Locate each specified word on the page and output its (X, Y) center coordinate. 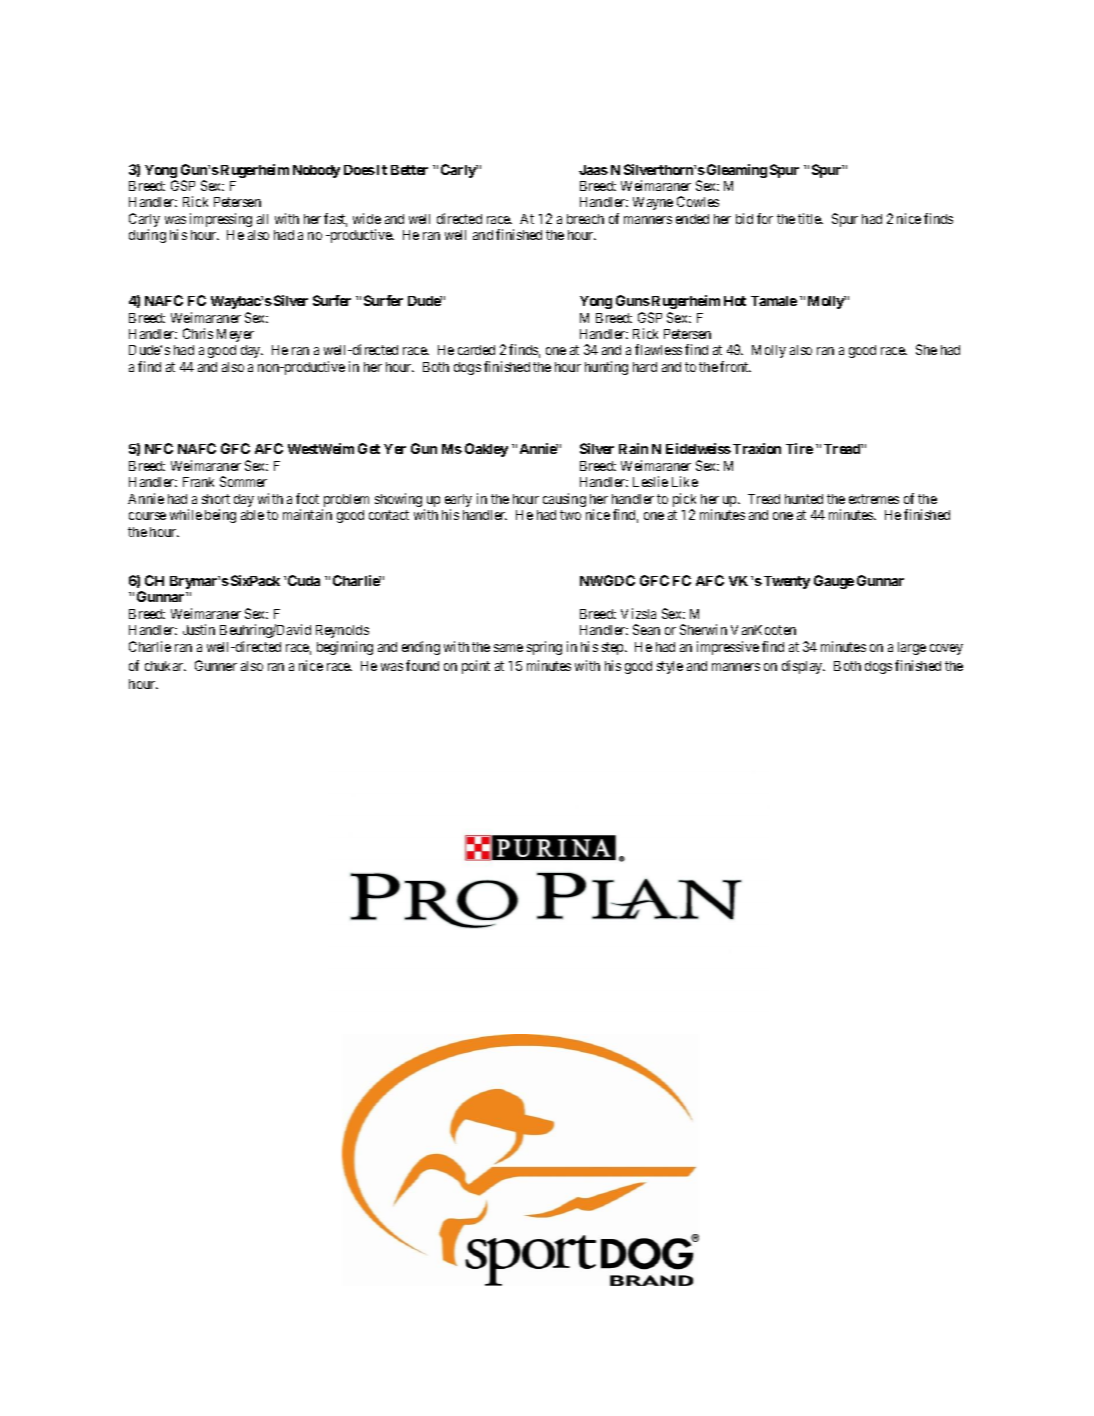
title (810, 218)
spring (544, 648)
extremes (874, 499)
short (216, 499)
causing (564, 500)
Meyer (235, 335)
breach (585, 219)
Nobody (316, 171)
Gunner (216, 665)
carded (476, 350)
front (735, 366)
